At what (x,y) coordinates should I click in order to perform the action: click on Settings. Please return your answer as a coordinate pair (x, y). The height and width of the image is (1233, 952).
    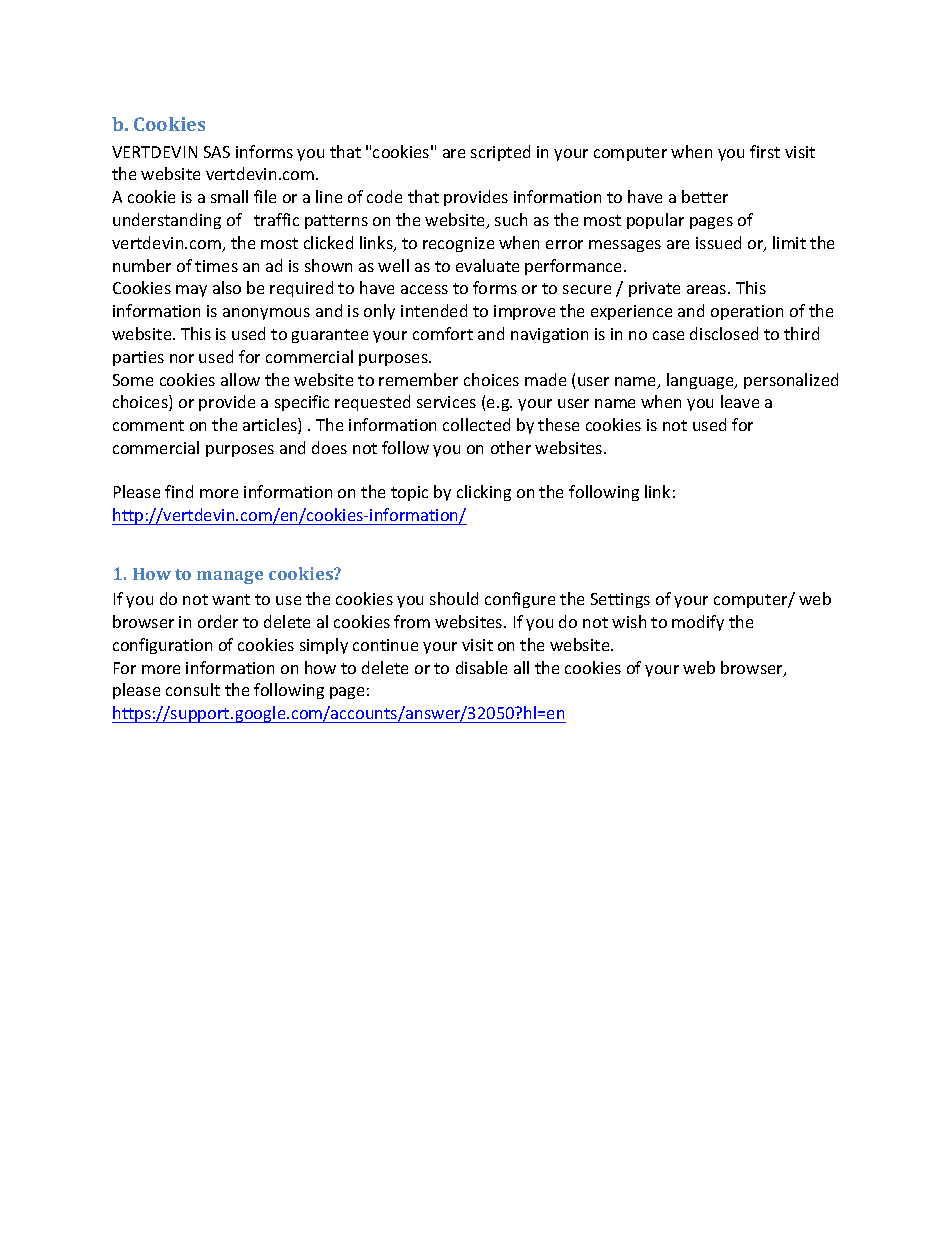
    Looking at the image, I should click on (620, 600).
